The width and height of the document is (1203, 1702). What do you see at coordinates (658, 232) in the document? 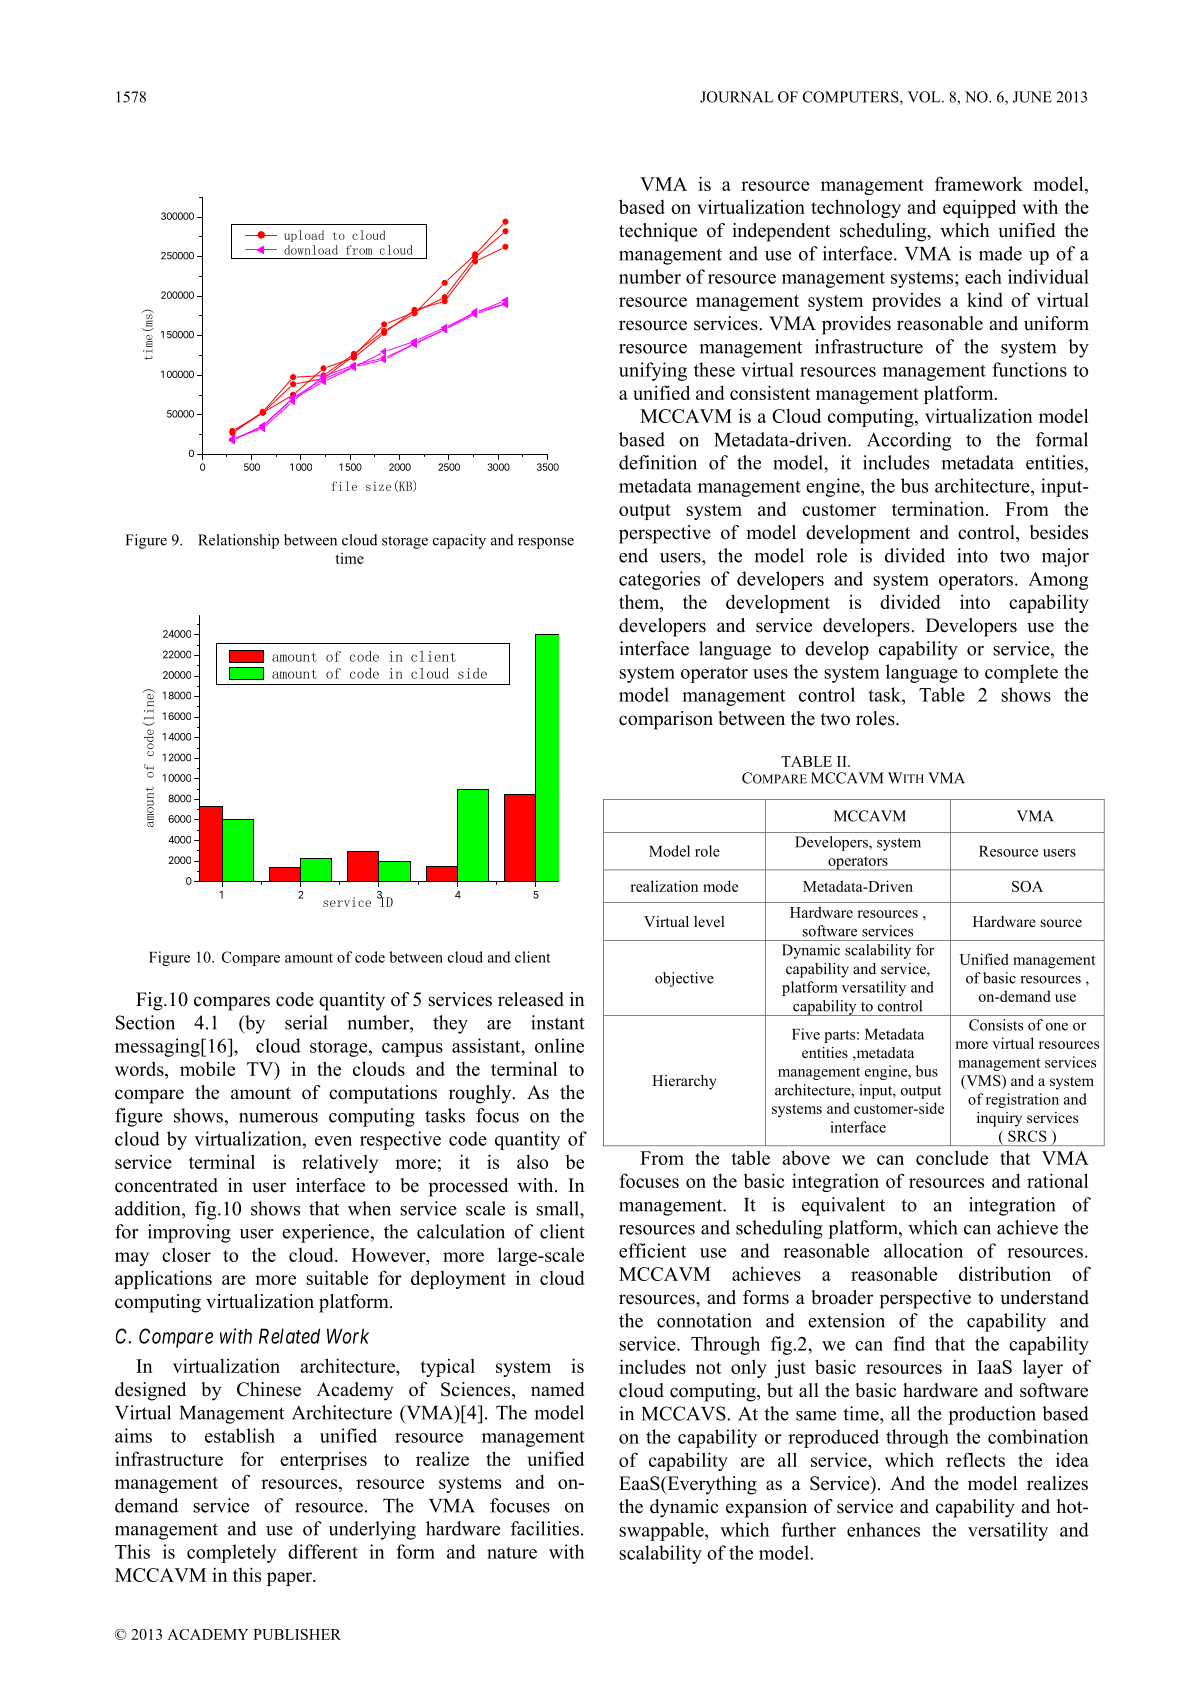
I see `technique` at bounding box center [658, 232].
